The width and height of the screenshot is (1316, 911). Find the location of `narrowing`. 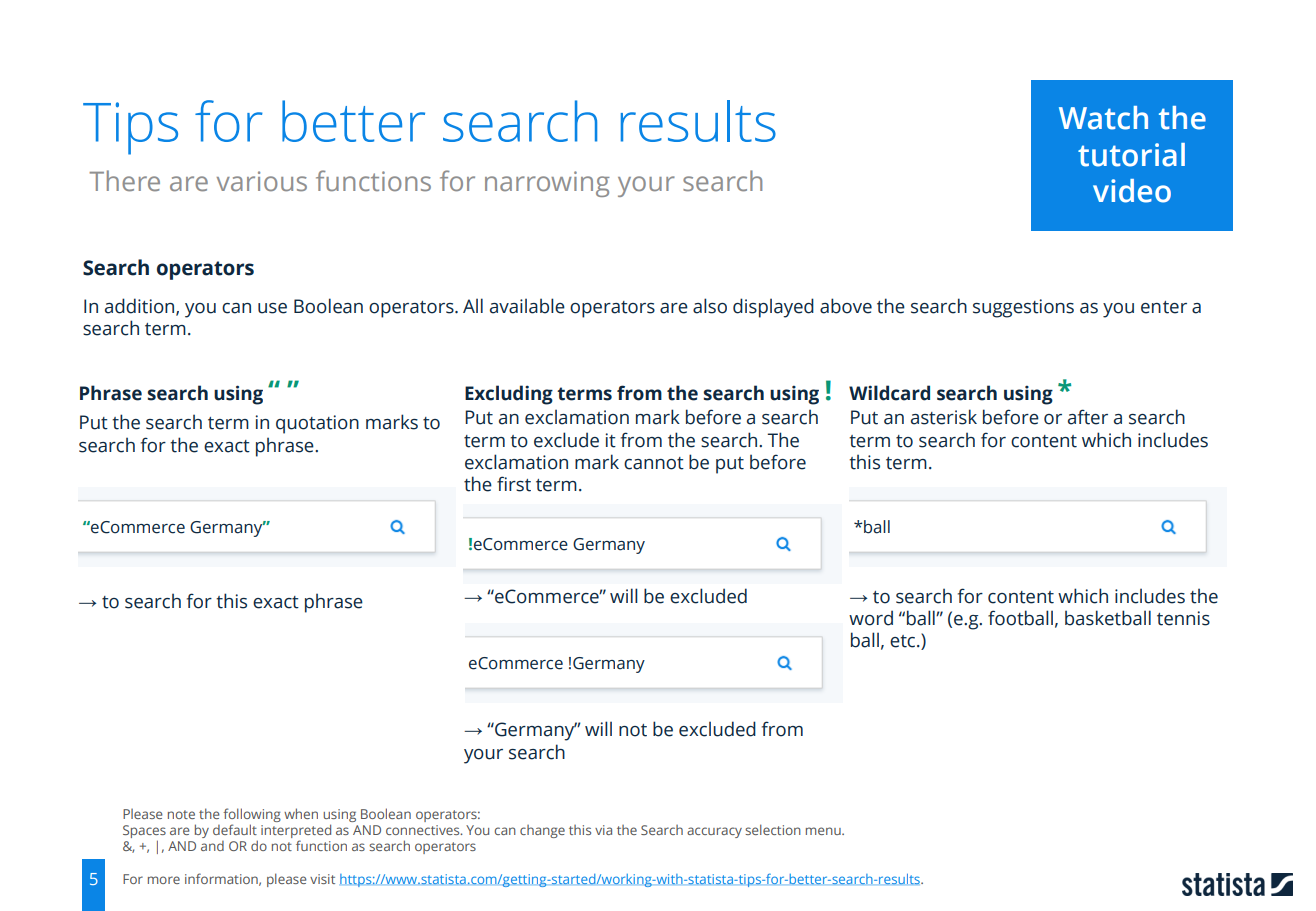

narrowing is located at coordinates (547, 184).
